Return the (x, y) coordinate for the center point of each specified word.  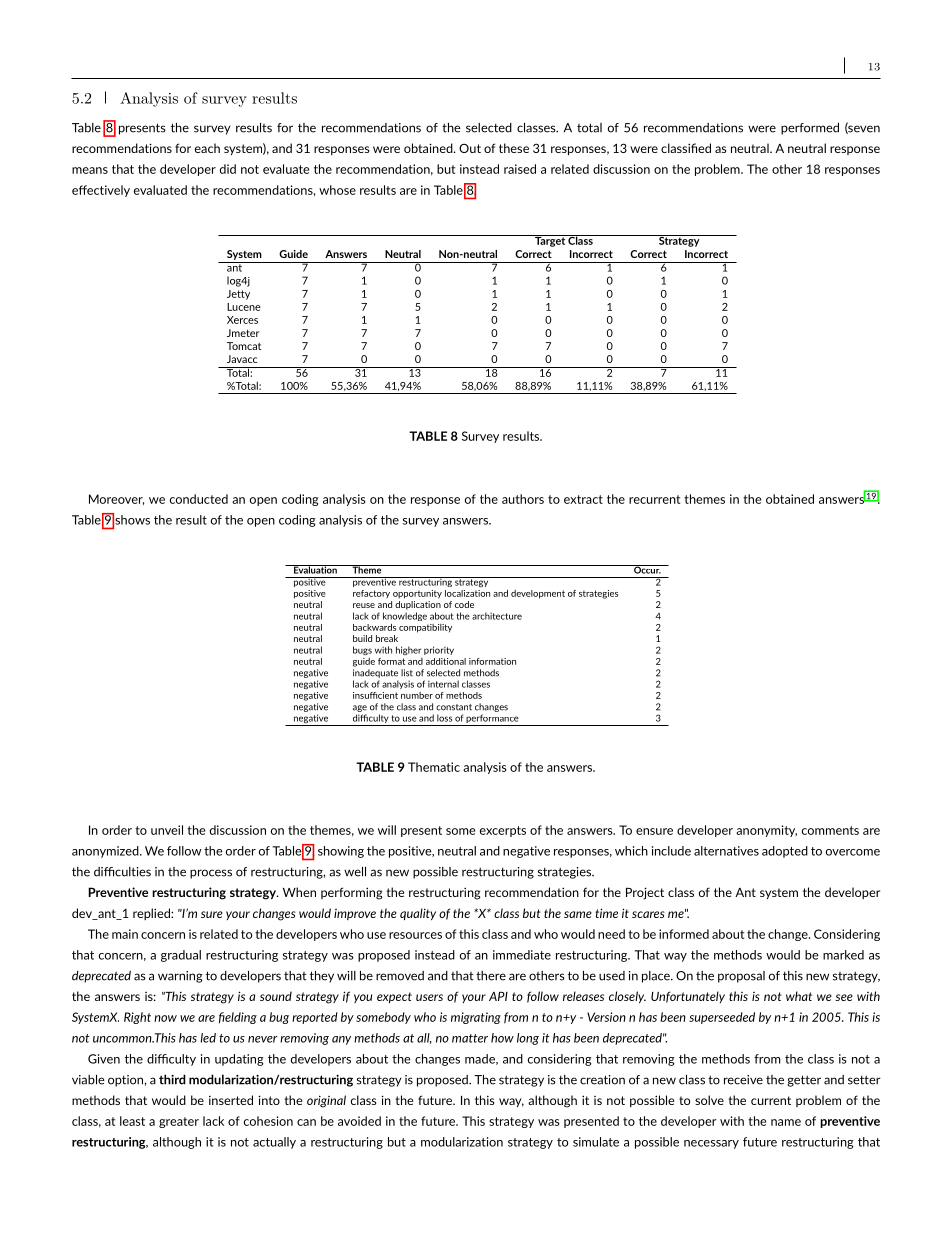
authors (523, 499)
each (207, 148)
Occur (647, 569)
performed (810, 129)
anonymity (766, 831)
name (786, 1122)
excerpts (503, 831)
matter (470, 1038)
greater (179, 1122)
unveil (167, 830)
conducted (199, 499)
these (514, 148)
